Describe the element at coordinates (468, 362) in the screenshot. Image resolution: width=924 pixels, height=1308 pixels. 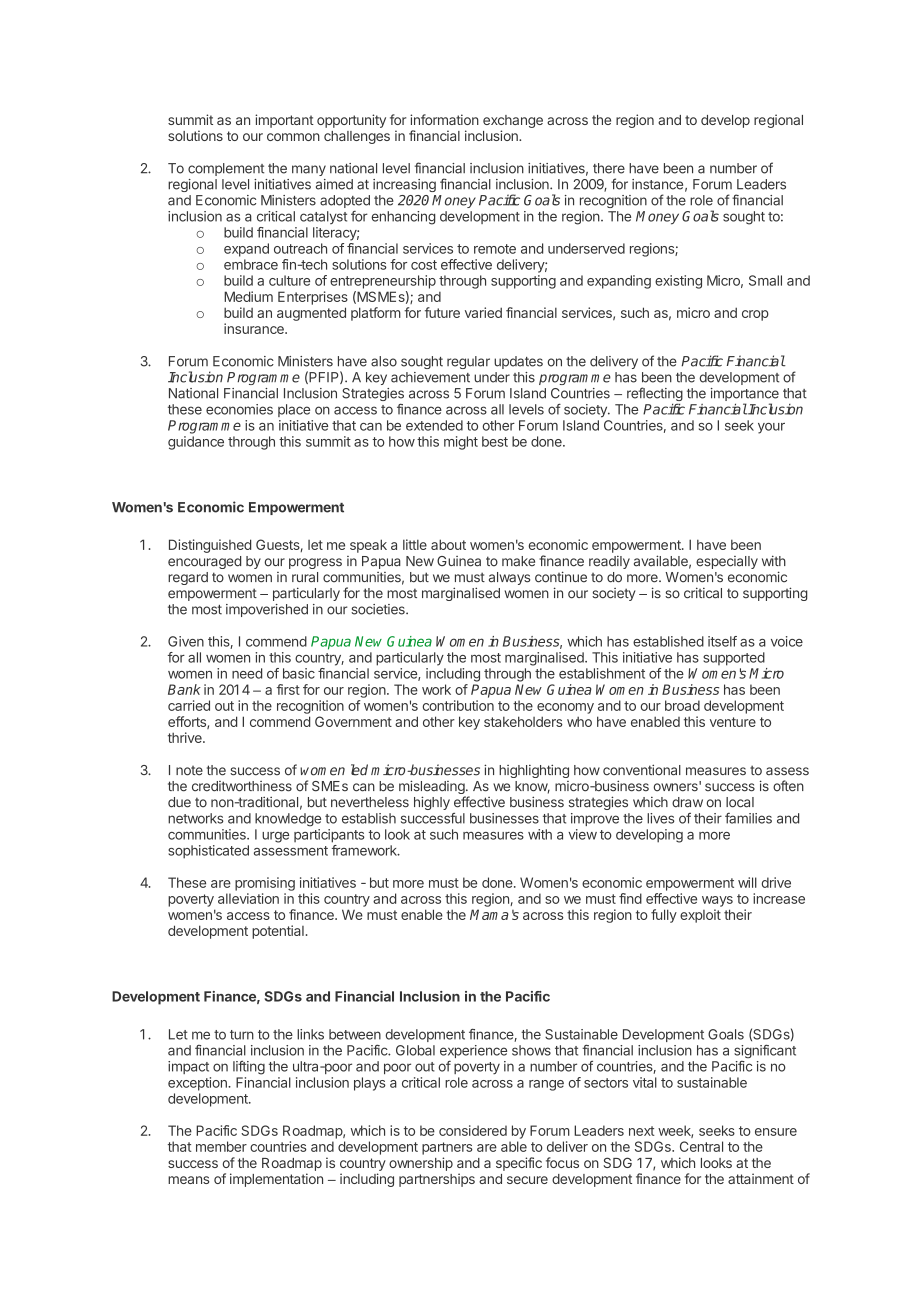
I see `regular` at that location.
